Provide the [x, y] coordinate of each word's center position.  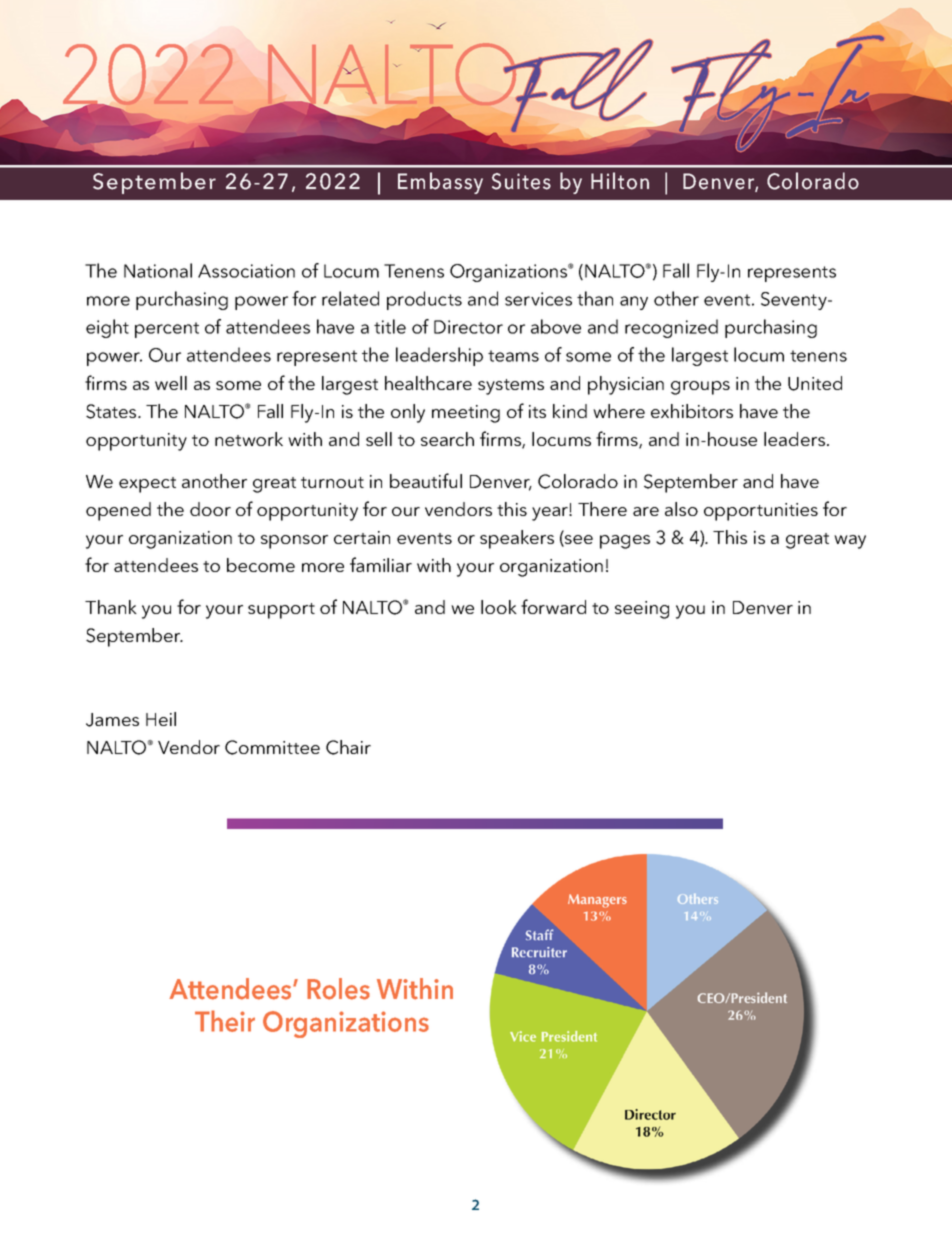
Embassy [440, 183]
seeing [642, 610]
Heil [161, 719]
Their [225, 1021]
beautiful [426, 480]
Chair [348, 747]
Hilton [620, 181]
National [158, 270]
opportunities [761, 512]
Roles [338, 989]
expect [147, 485]
